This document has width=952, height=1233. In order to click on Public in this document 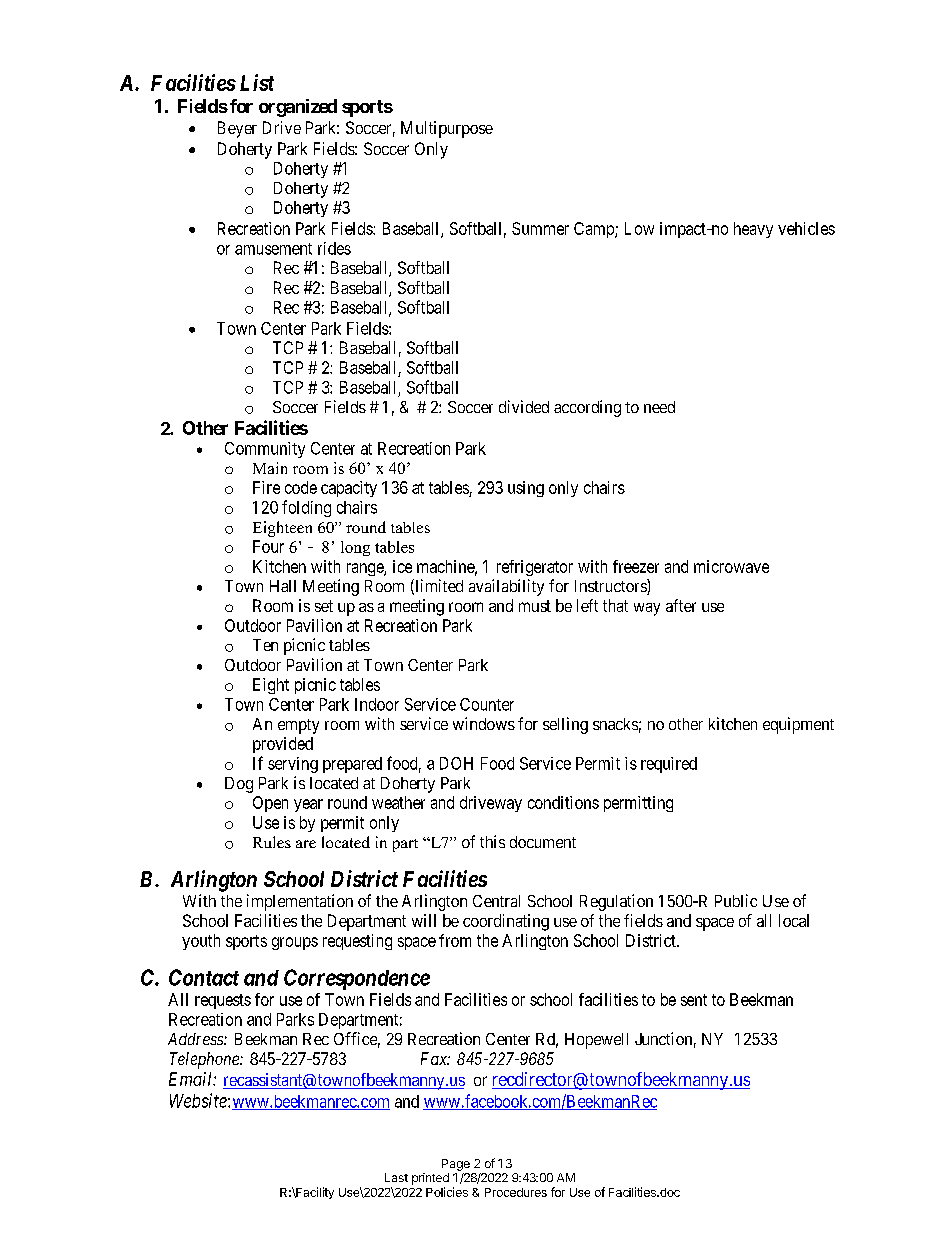, I will do `click(736, 900)`.
